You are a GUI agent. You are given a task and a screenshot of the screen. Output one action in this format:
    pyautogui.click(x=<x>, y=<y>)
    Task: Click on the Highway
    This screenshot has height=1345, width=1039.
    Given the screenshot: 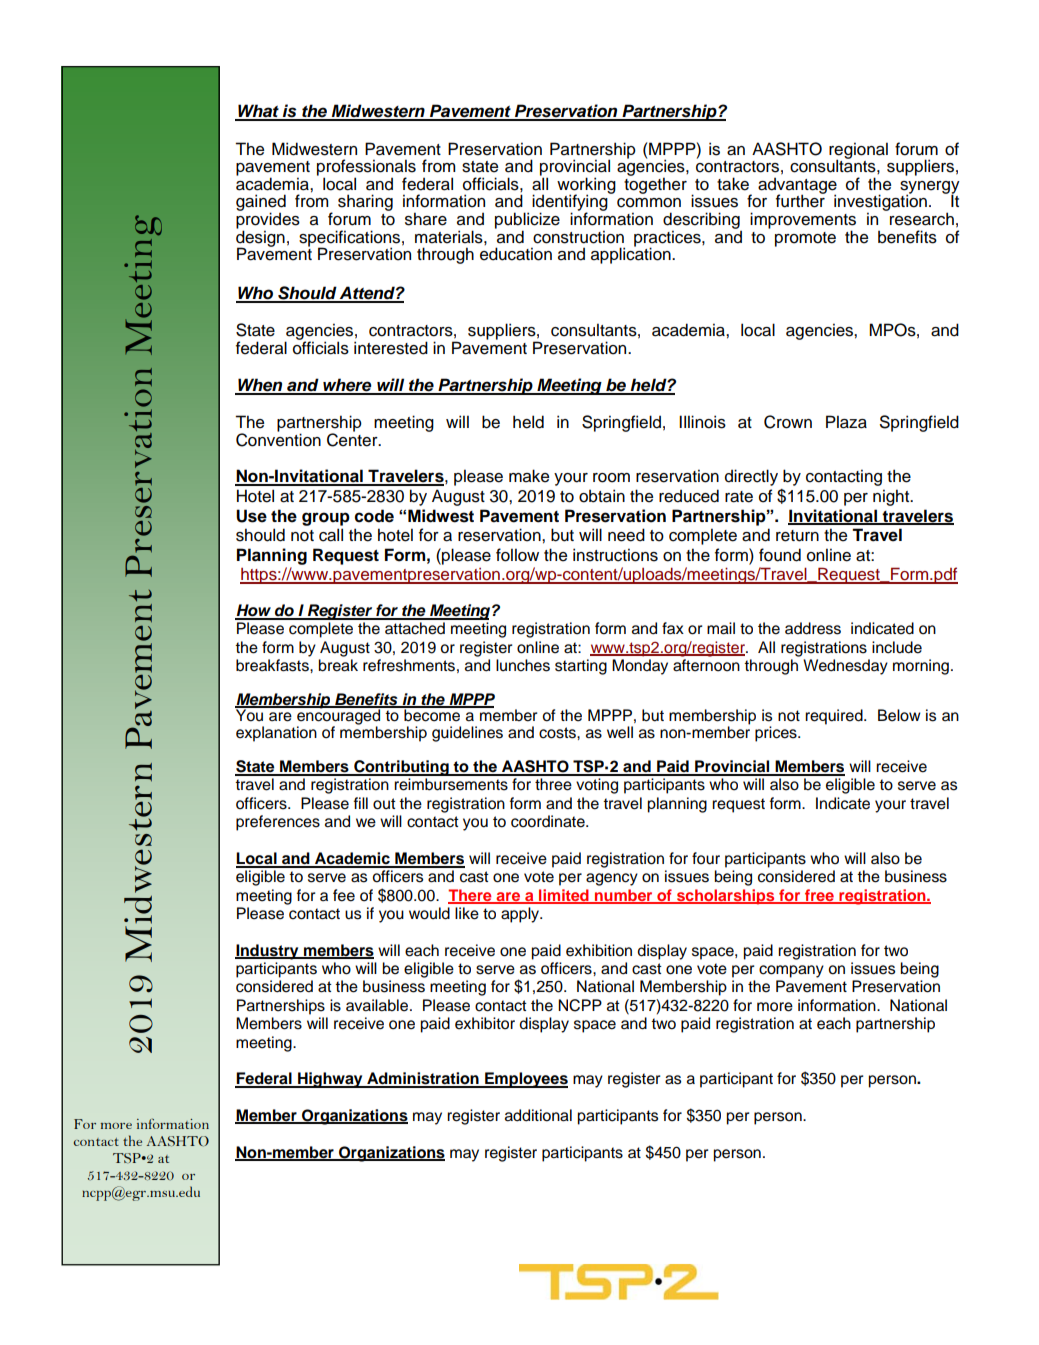 What is the action you would take?
    pyautogui.click(x=330, y=1080)
